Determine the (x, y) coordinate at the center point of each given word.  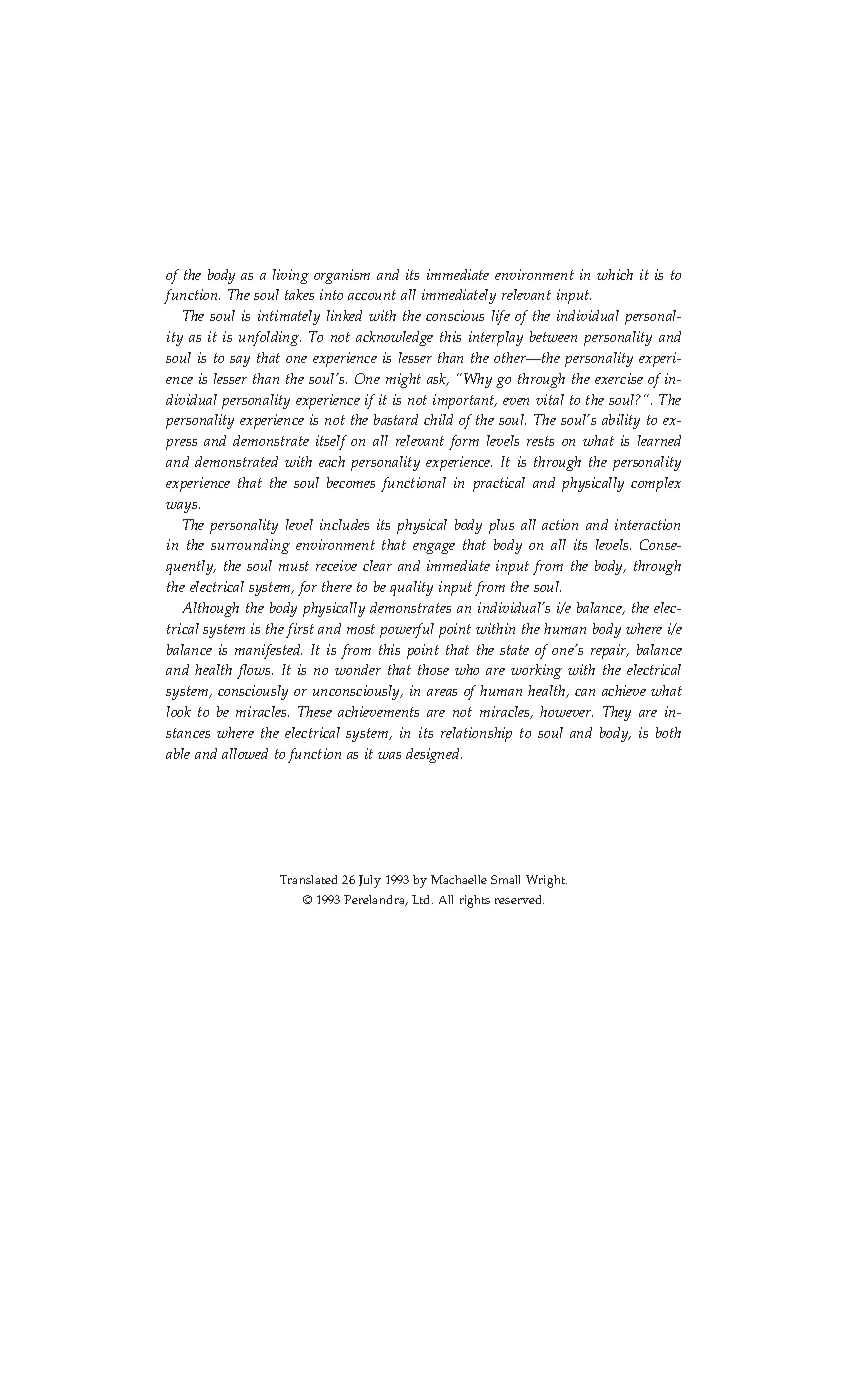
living (291, 276)
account (372, 295)
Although (210, 609)
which (615, 274)
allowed (245, 753)
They (617, 713)
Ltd (422, 899)
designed (434, 755)
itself (331, 442)
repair (610, 651)
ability (621, 421)
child (438, 419)
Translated (308, 879)
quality (411, 588)
